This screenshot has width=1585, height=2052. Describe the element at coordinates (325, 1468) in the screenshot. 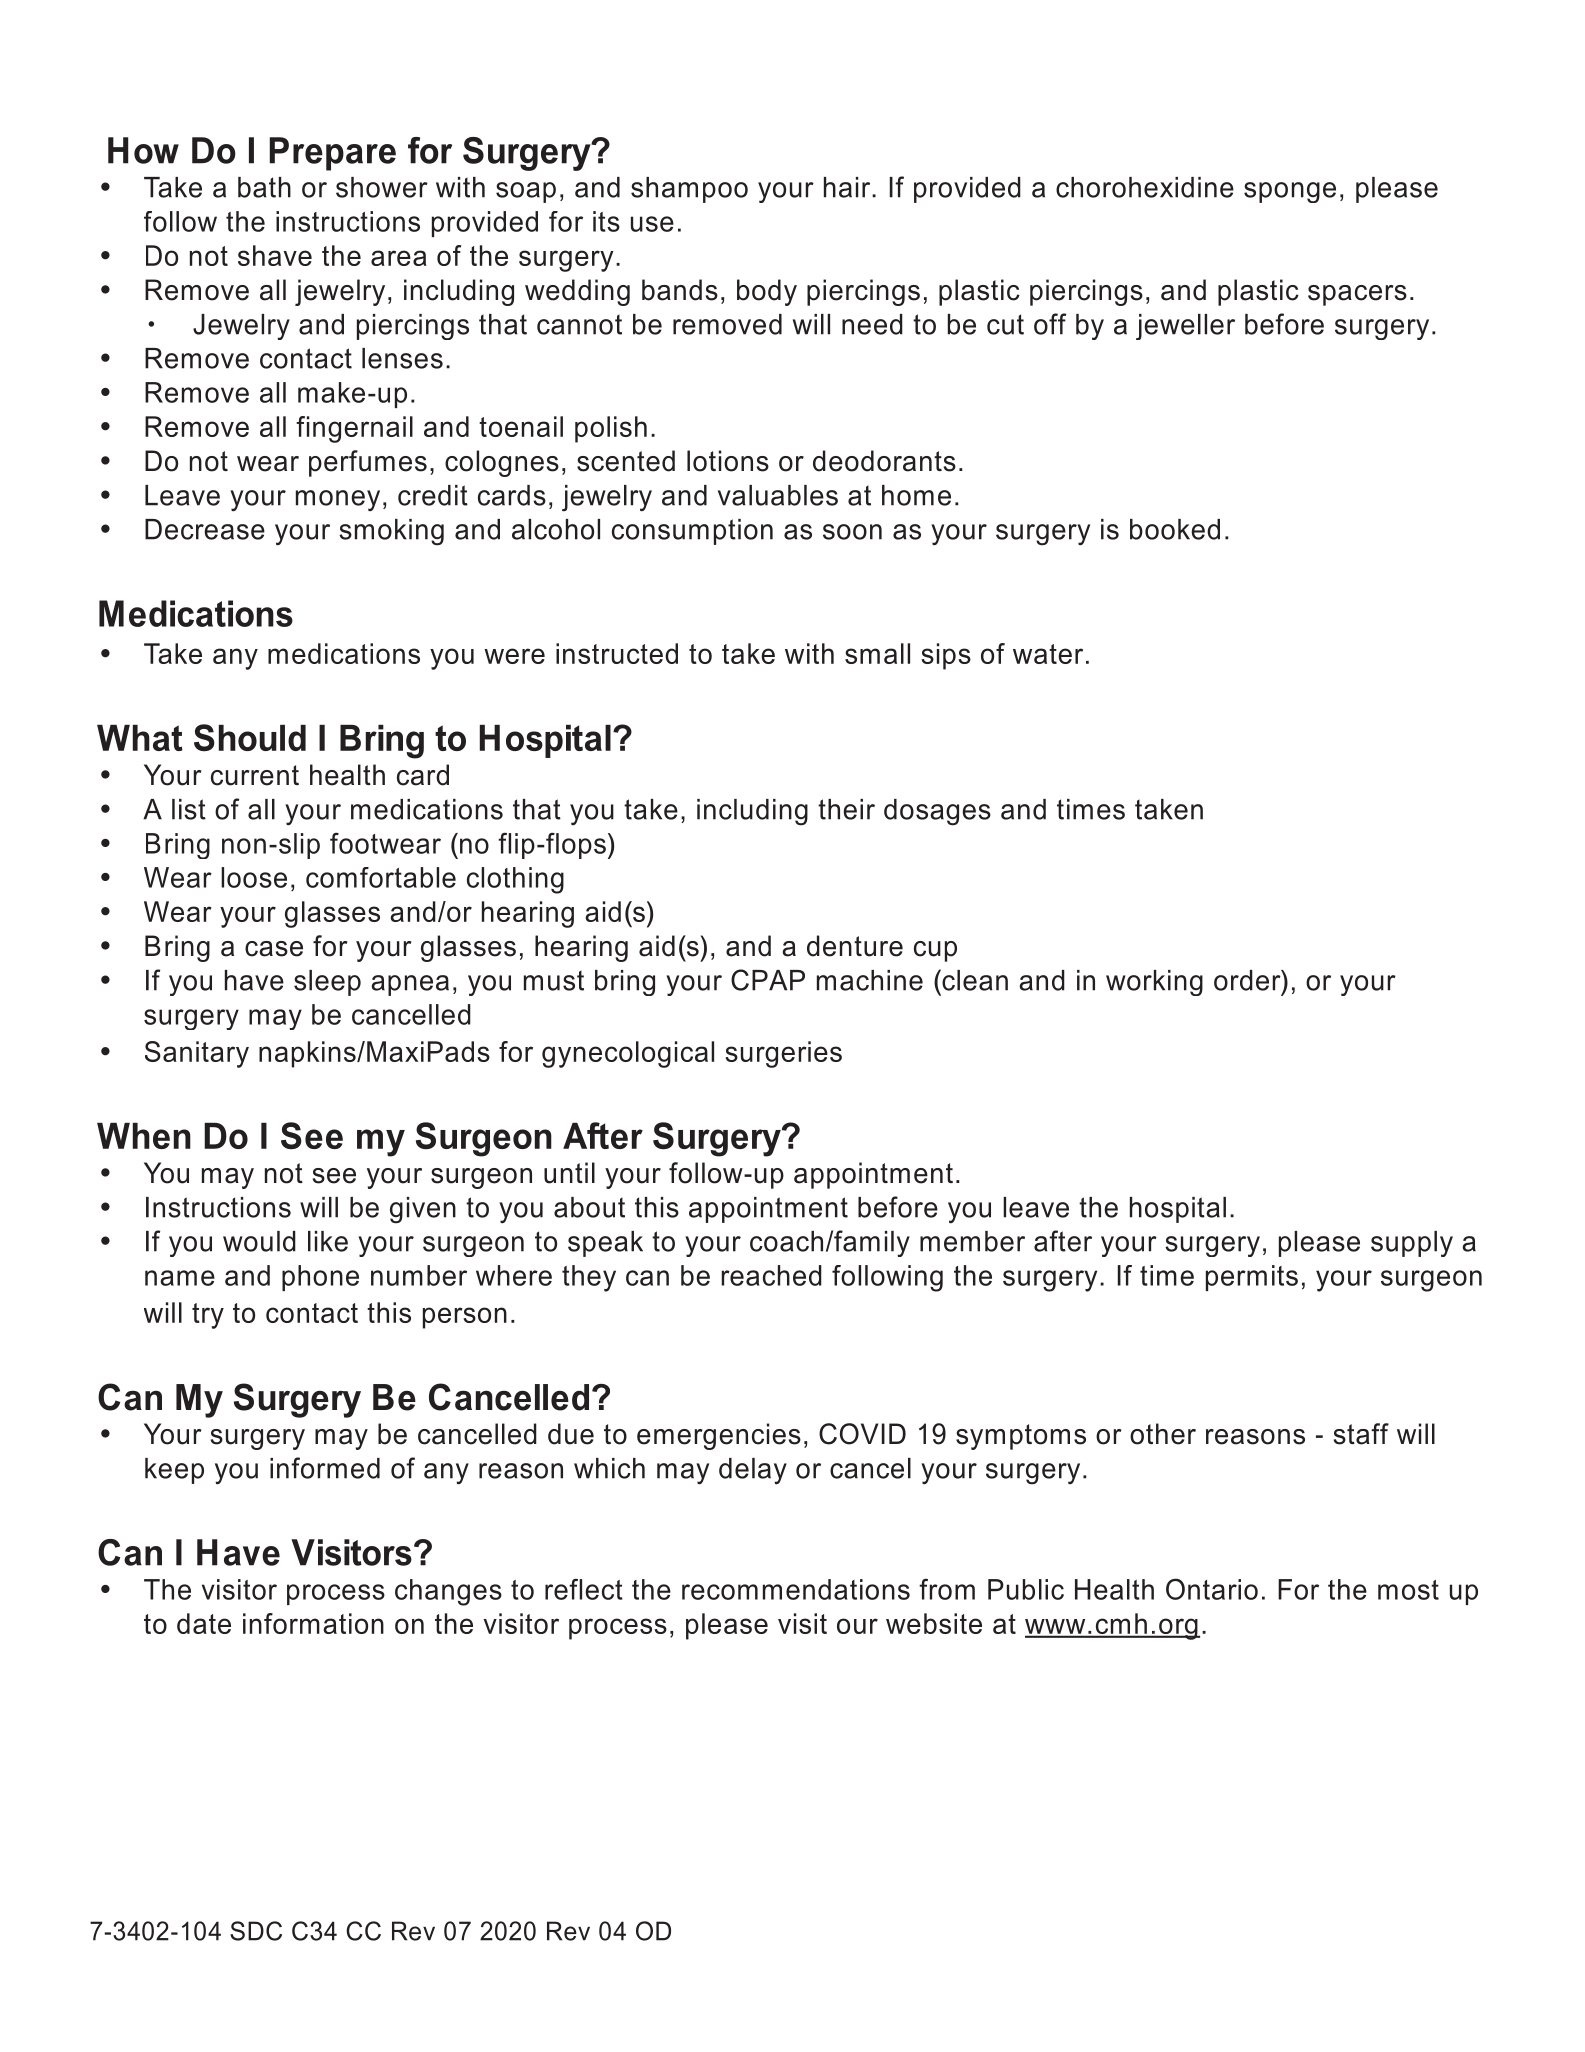

I see `informed` at that location.
